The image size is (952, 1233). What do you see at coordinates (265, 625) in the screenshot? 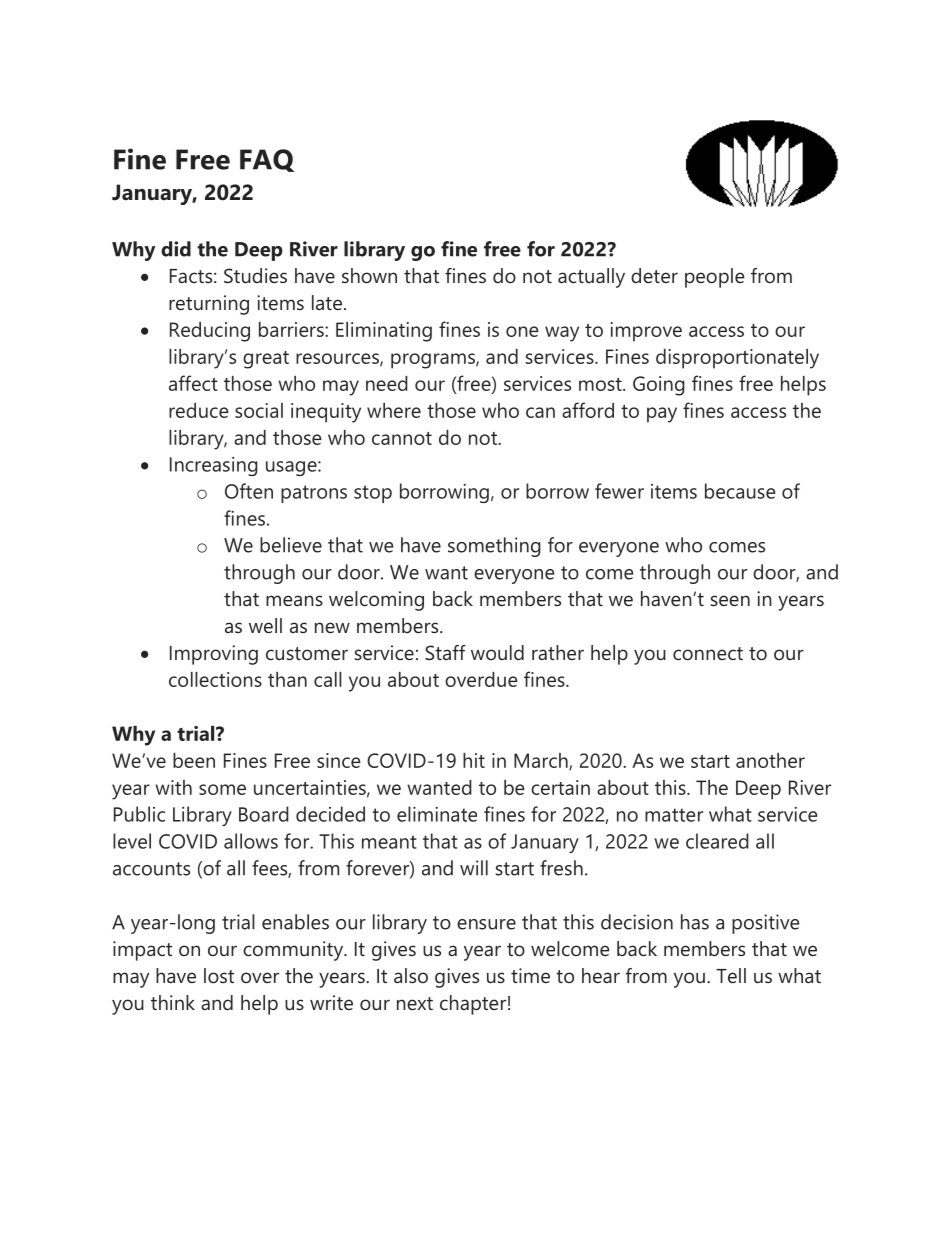
I see `well` at bounding box center [265, 625].
